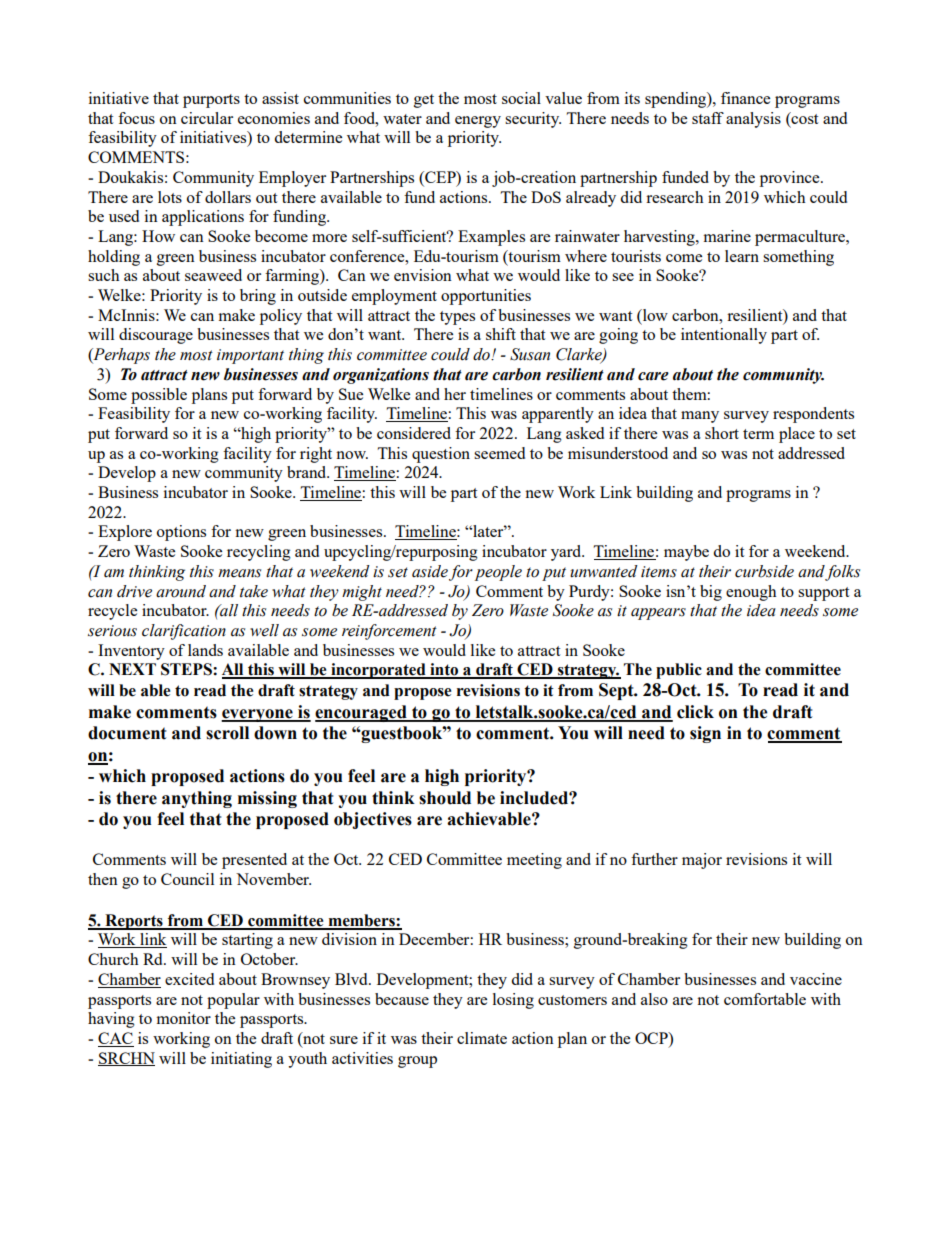 The width and height of the screenshot is (952, 1233). Describe the element at coordinates (764, 571) in the screenshot. I see `curbside` at that location.
